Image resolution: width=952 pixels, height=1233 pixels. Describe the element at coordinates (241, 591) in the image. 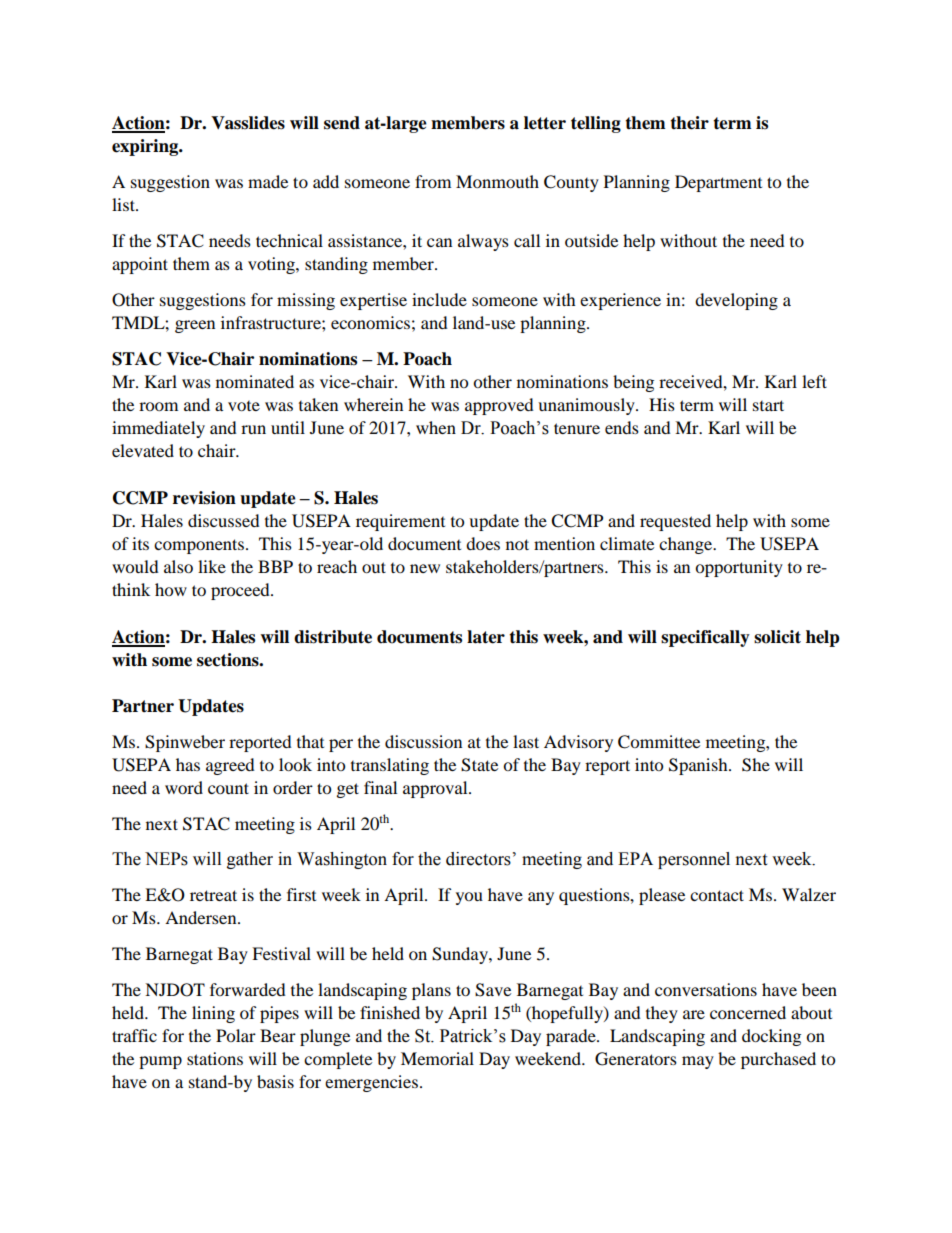

I see `proceed` at that location.
